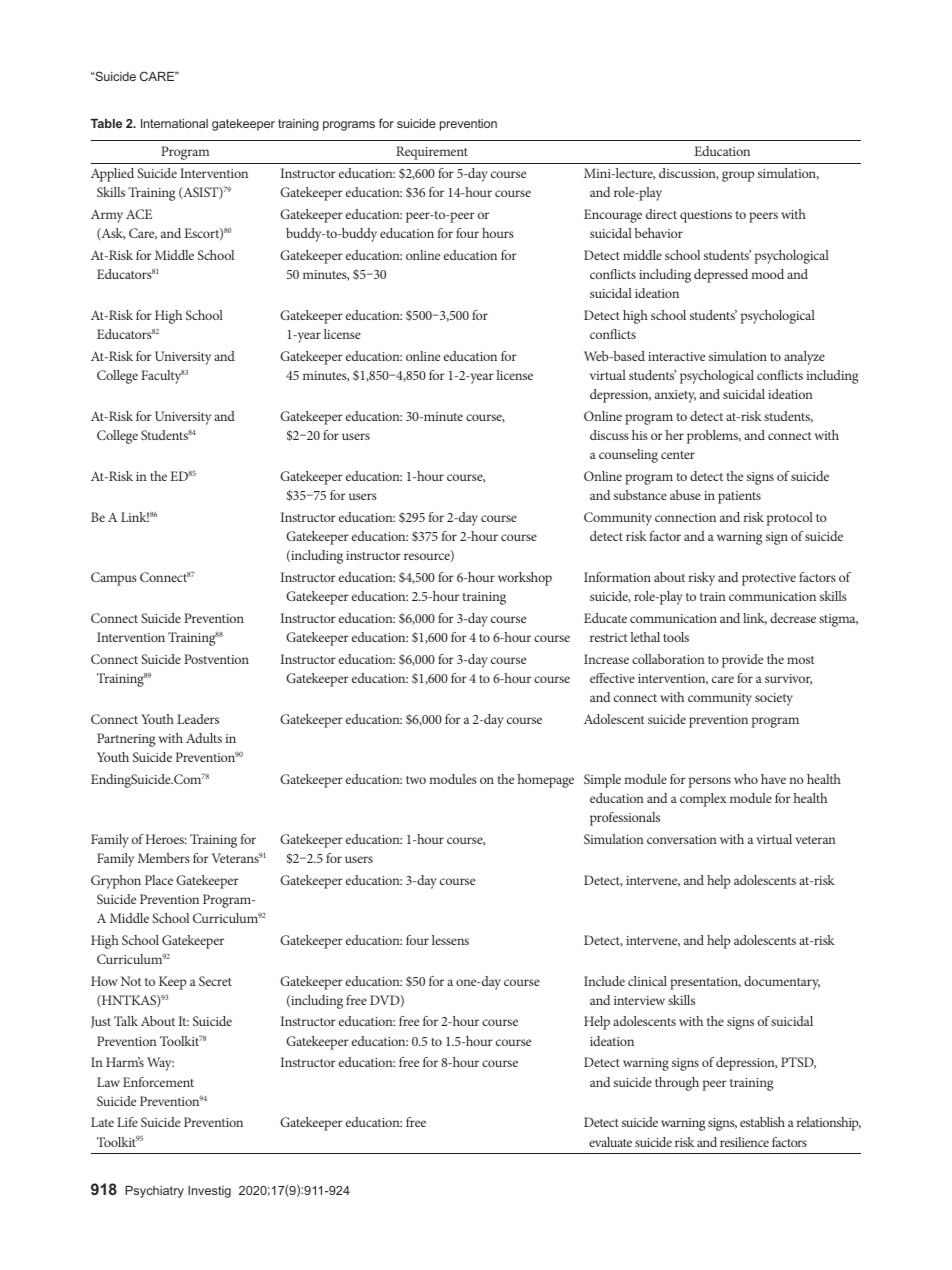 This page has width=952, height=1270. I want to click on Campus, so click(114, 579).
